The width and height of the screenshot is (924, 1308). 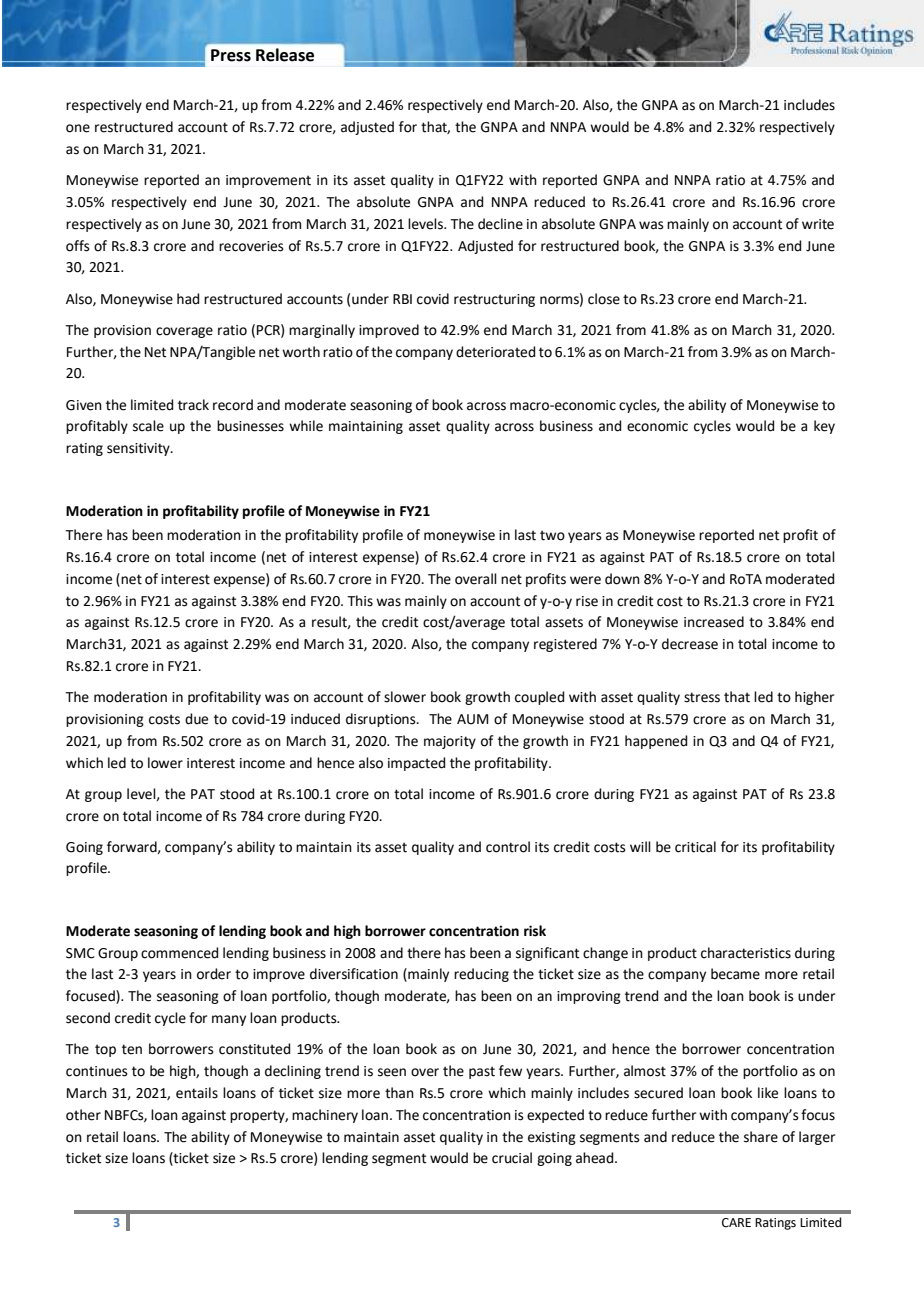 I want to click on CARE, so click(x=736, y=1223).
